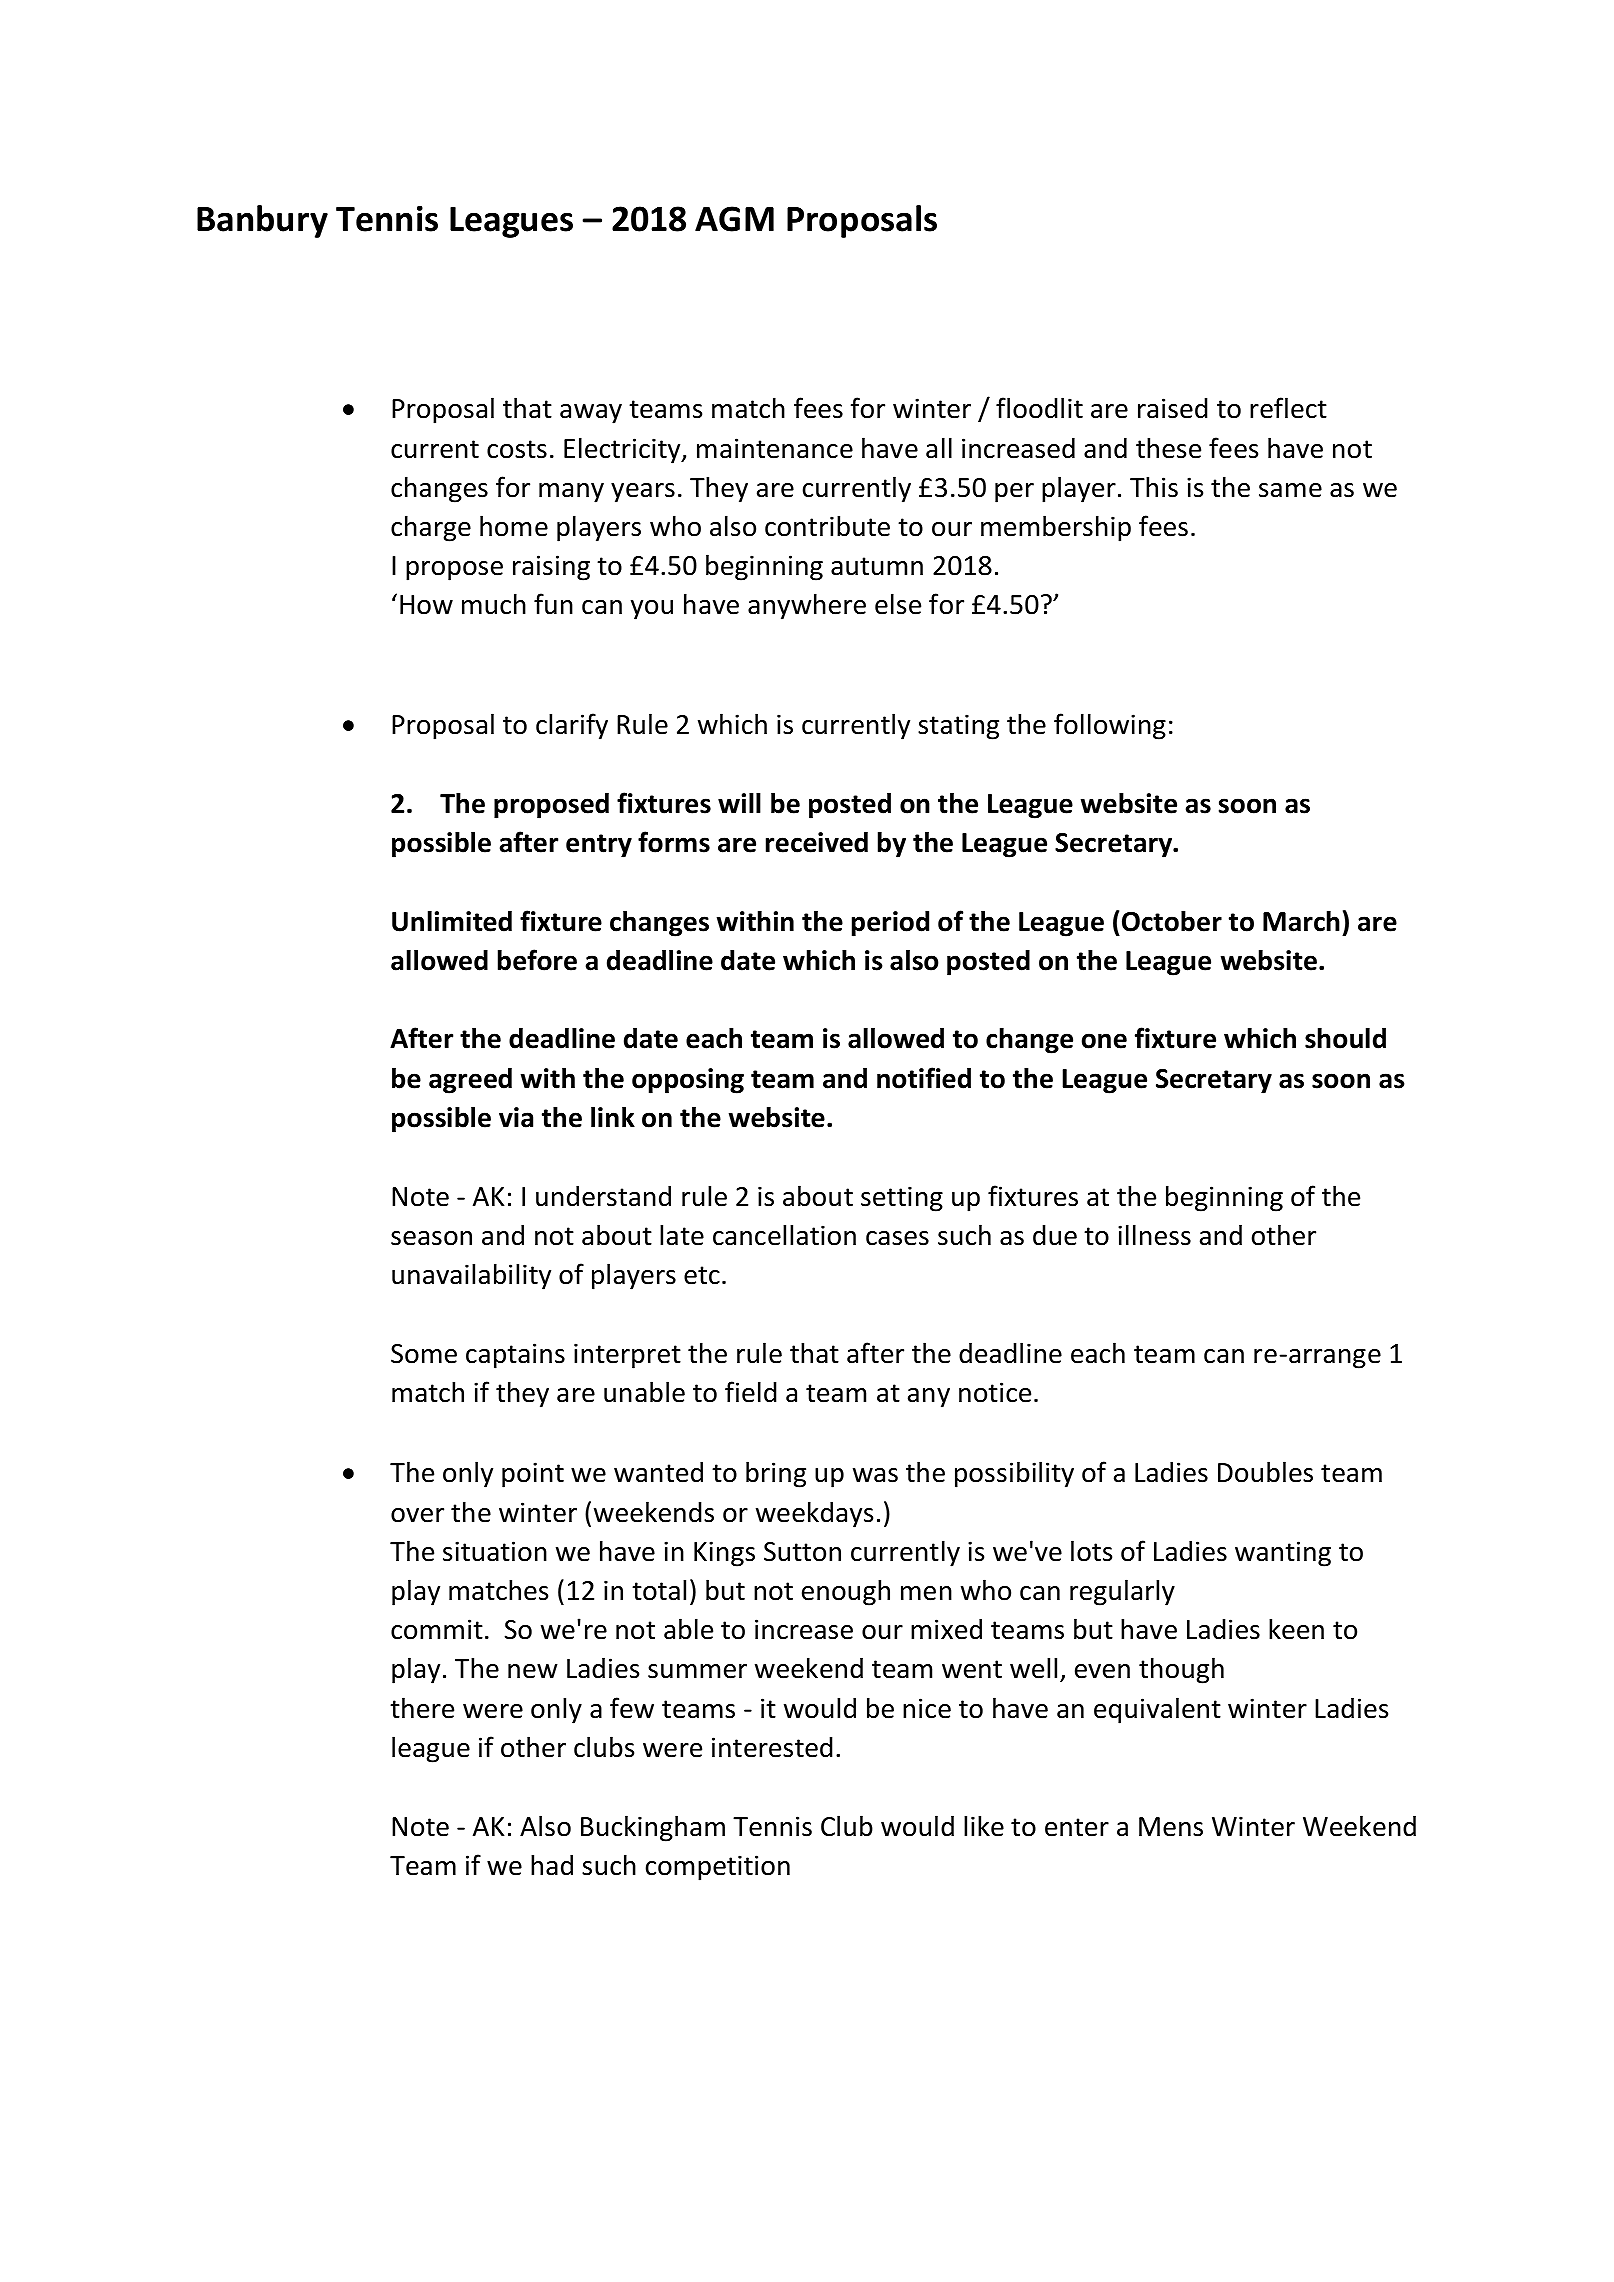 The image size is (1614, 2282). I want to click on AGM, so click(734, 219).
